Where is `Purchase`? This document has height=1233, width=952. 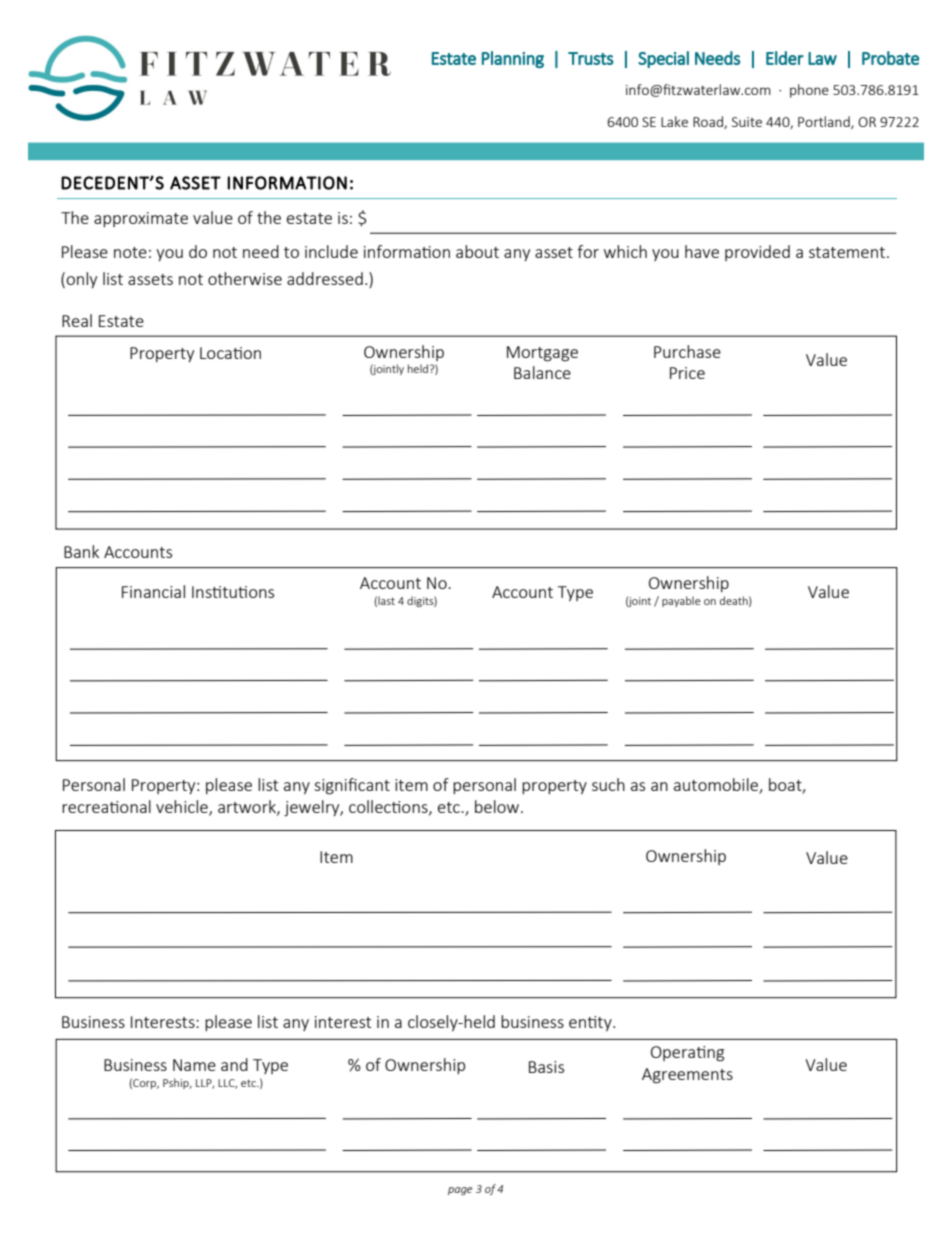
Purchase is located at coordinates (687, 351).
